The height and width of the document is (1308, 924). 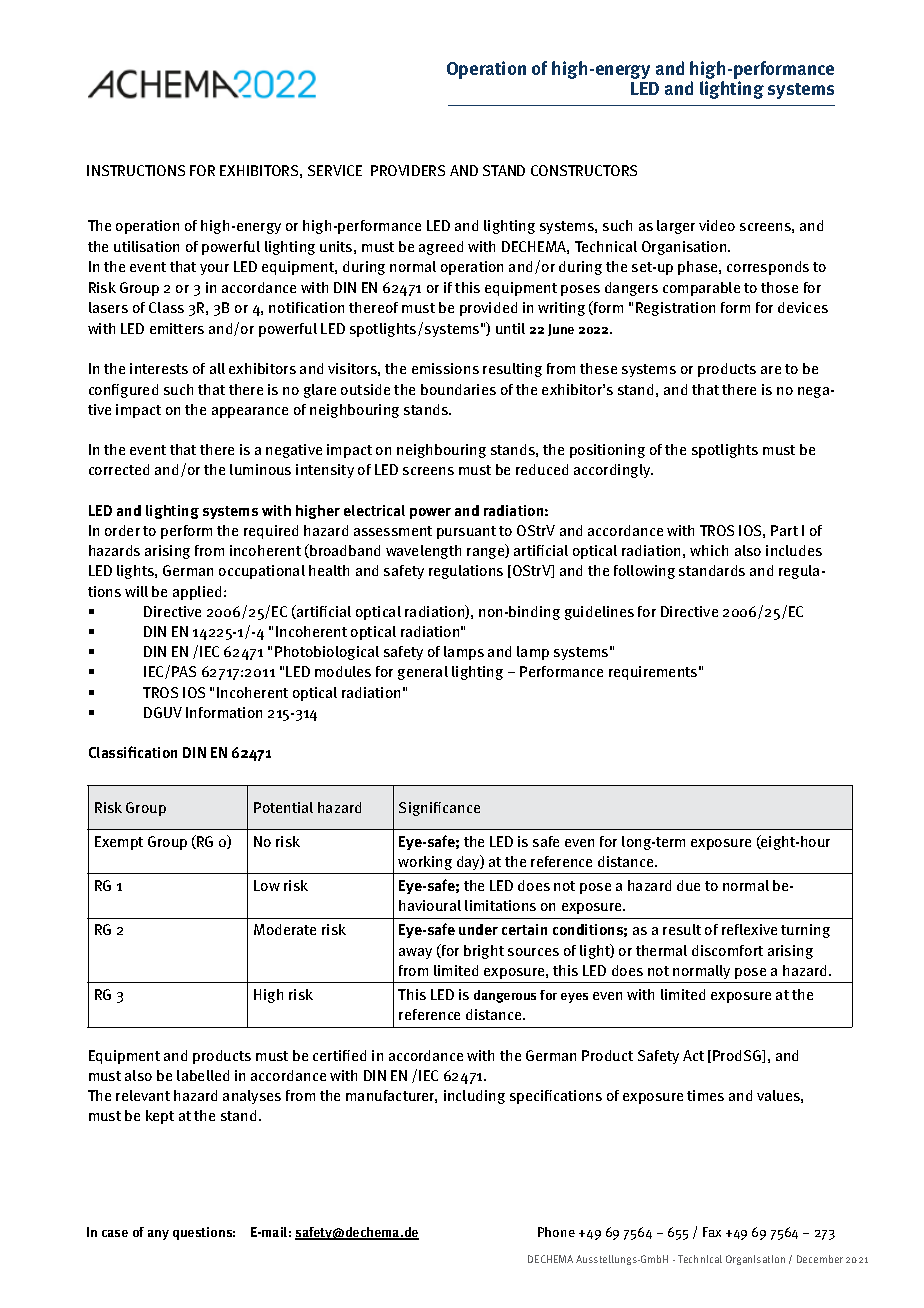 What do you see at coordinates (466, 532) in the document?
I see `pursuant` at bounding box center [466, 532].
